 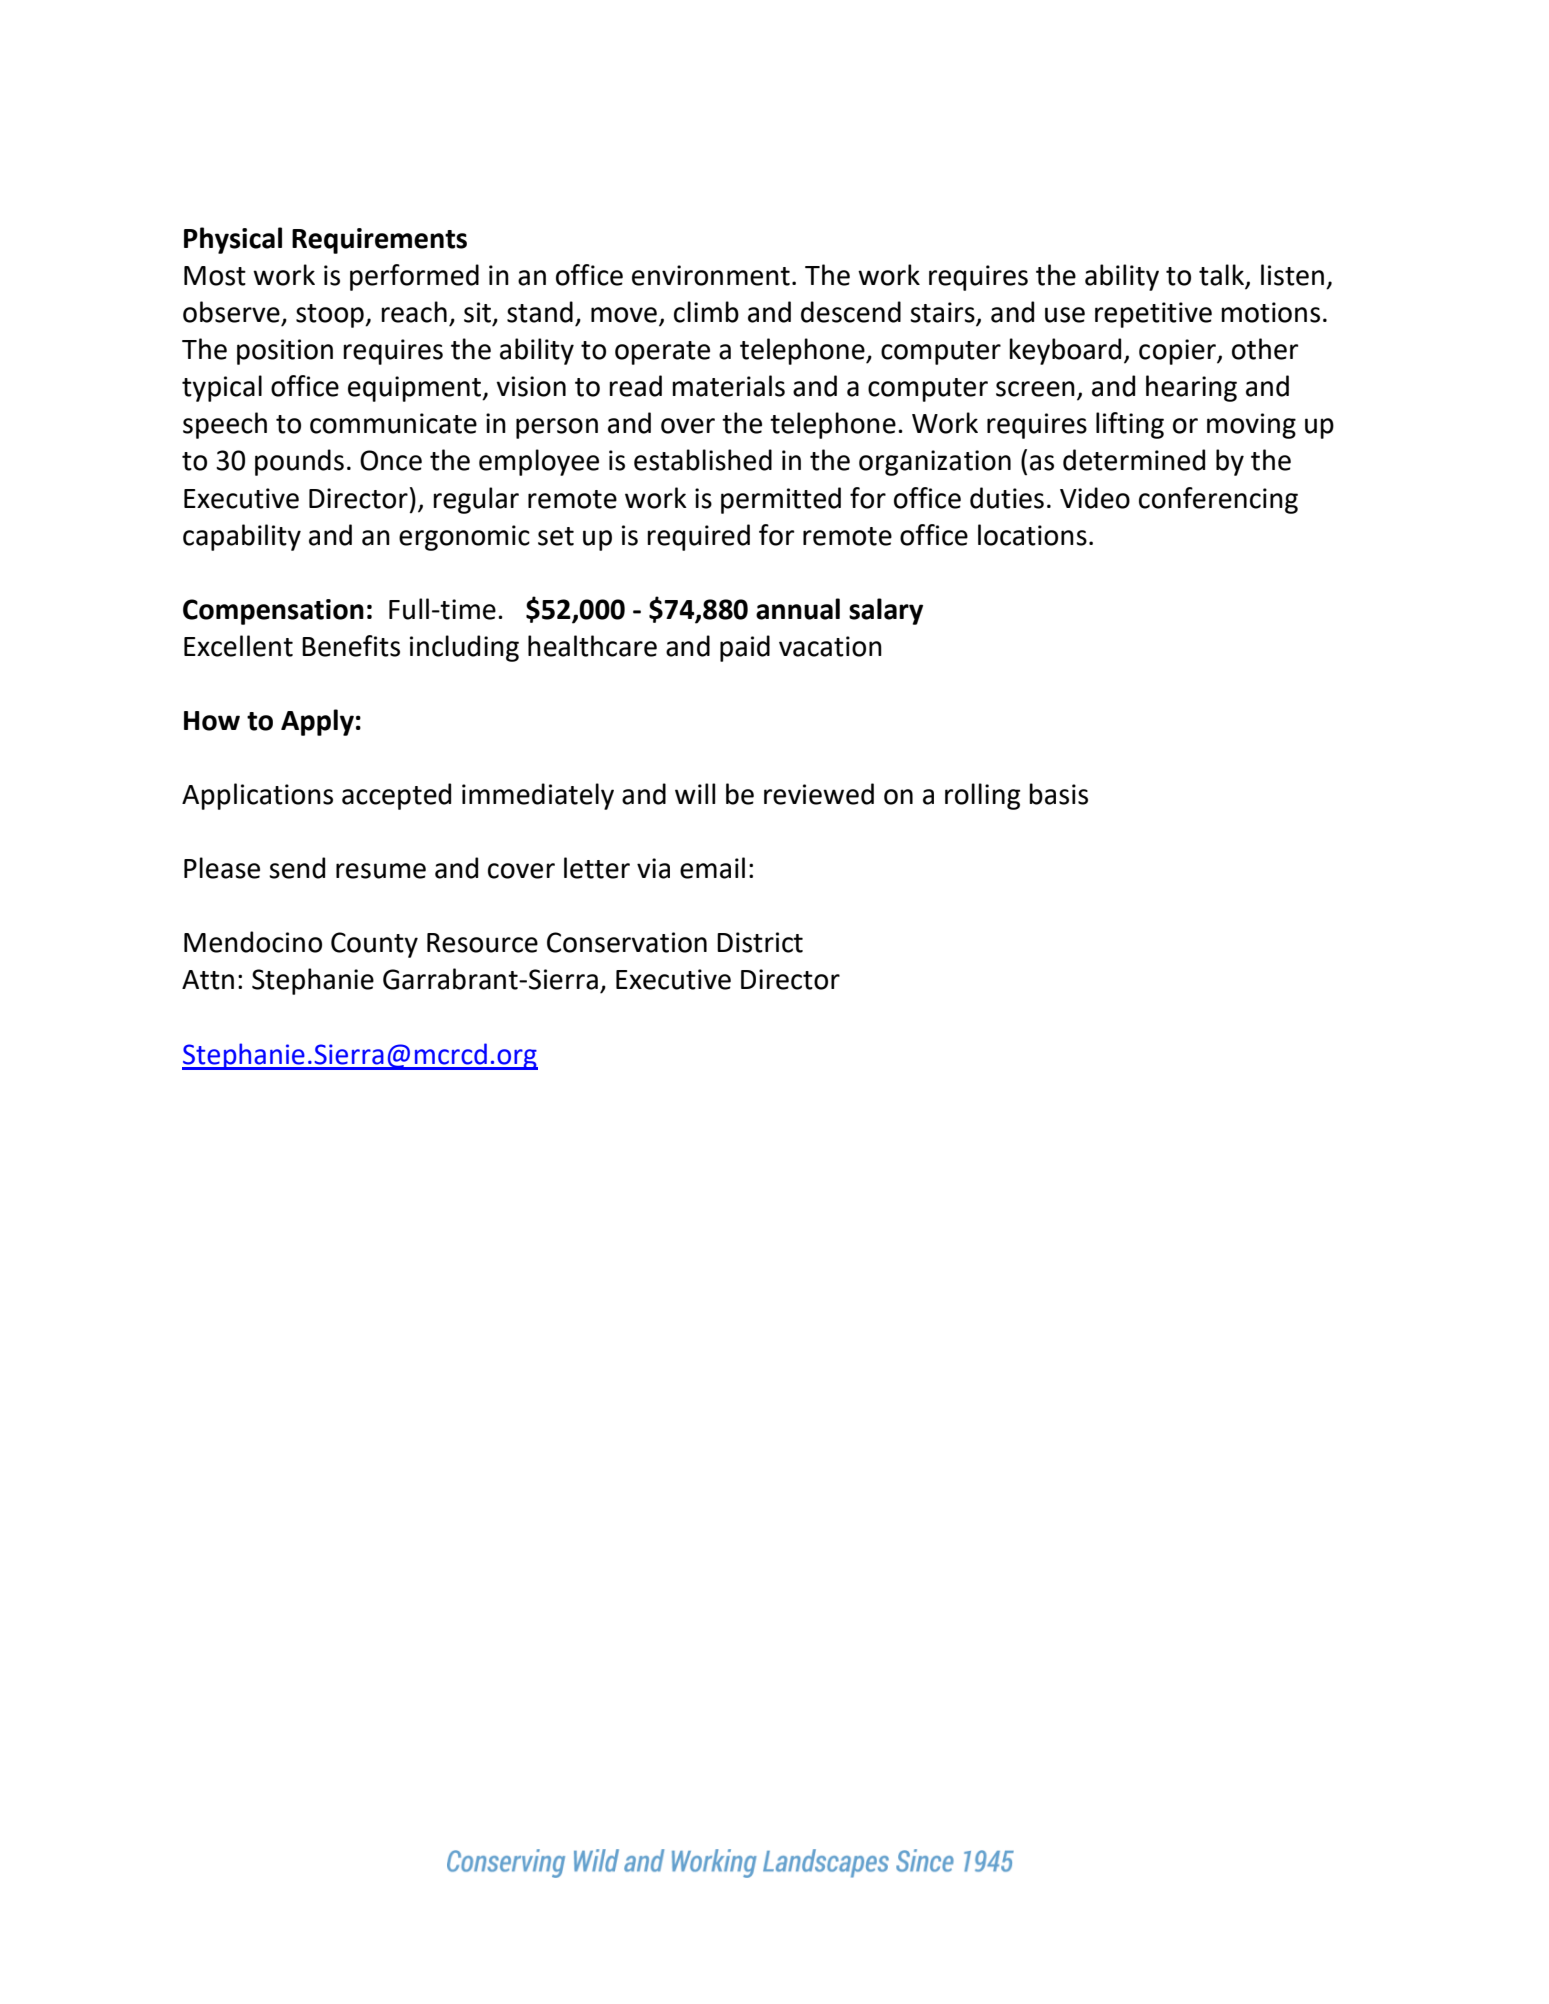 I want to click on annual, so click(x=798, y=609).
